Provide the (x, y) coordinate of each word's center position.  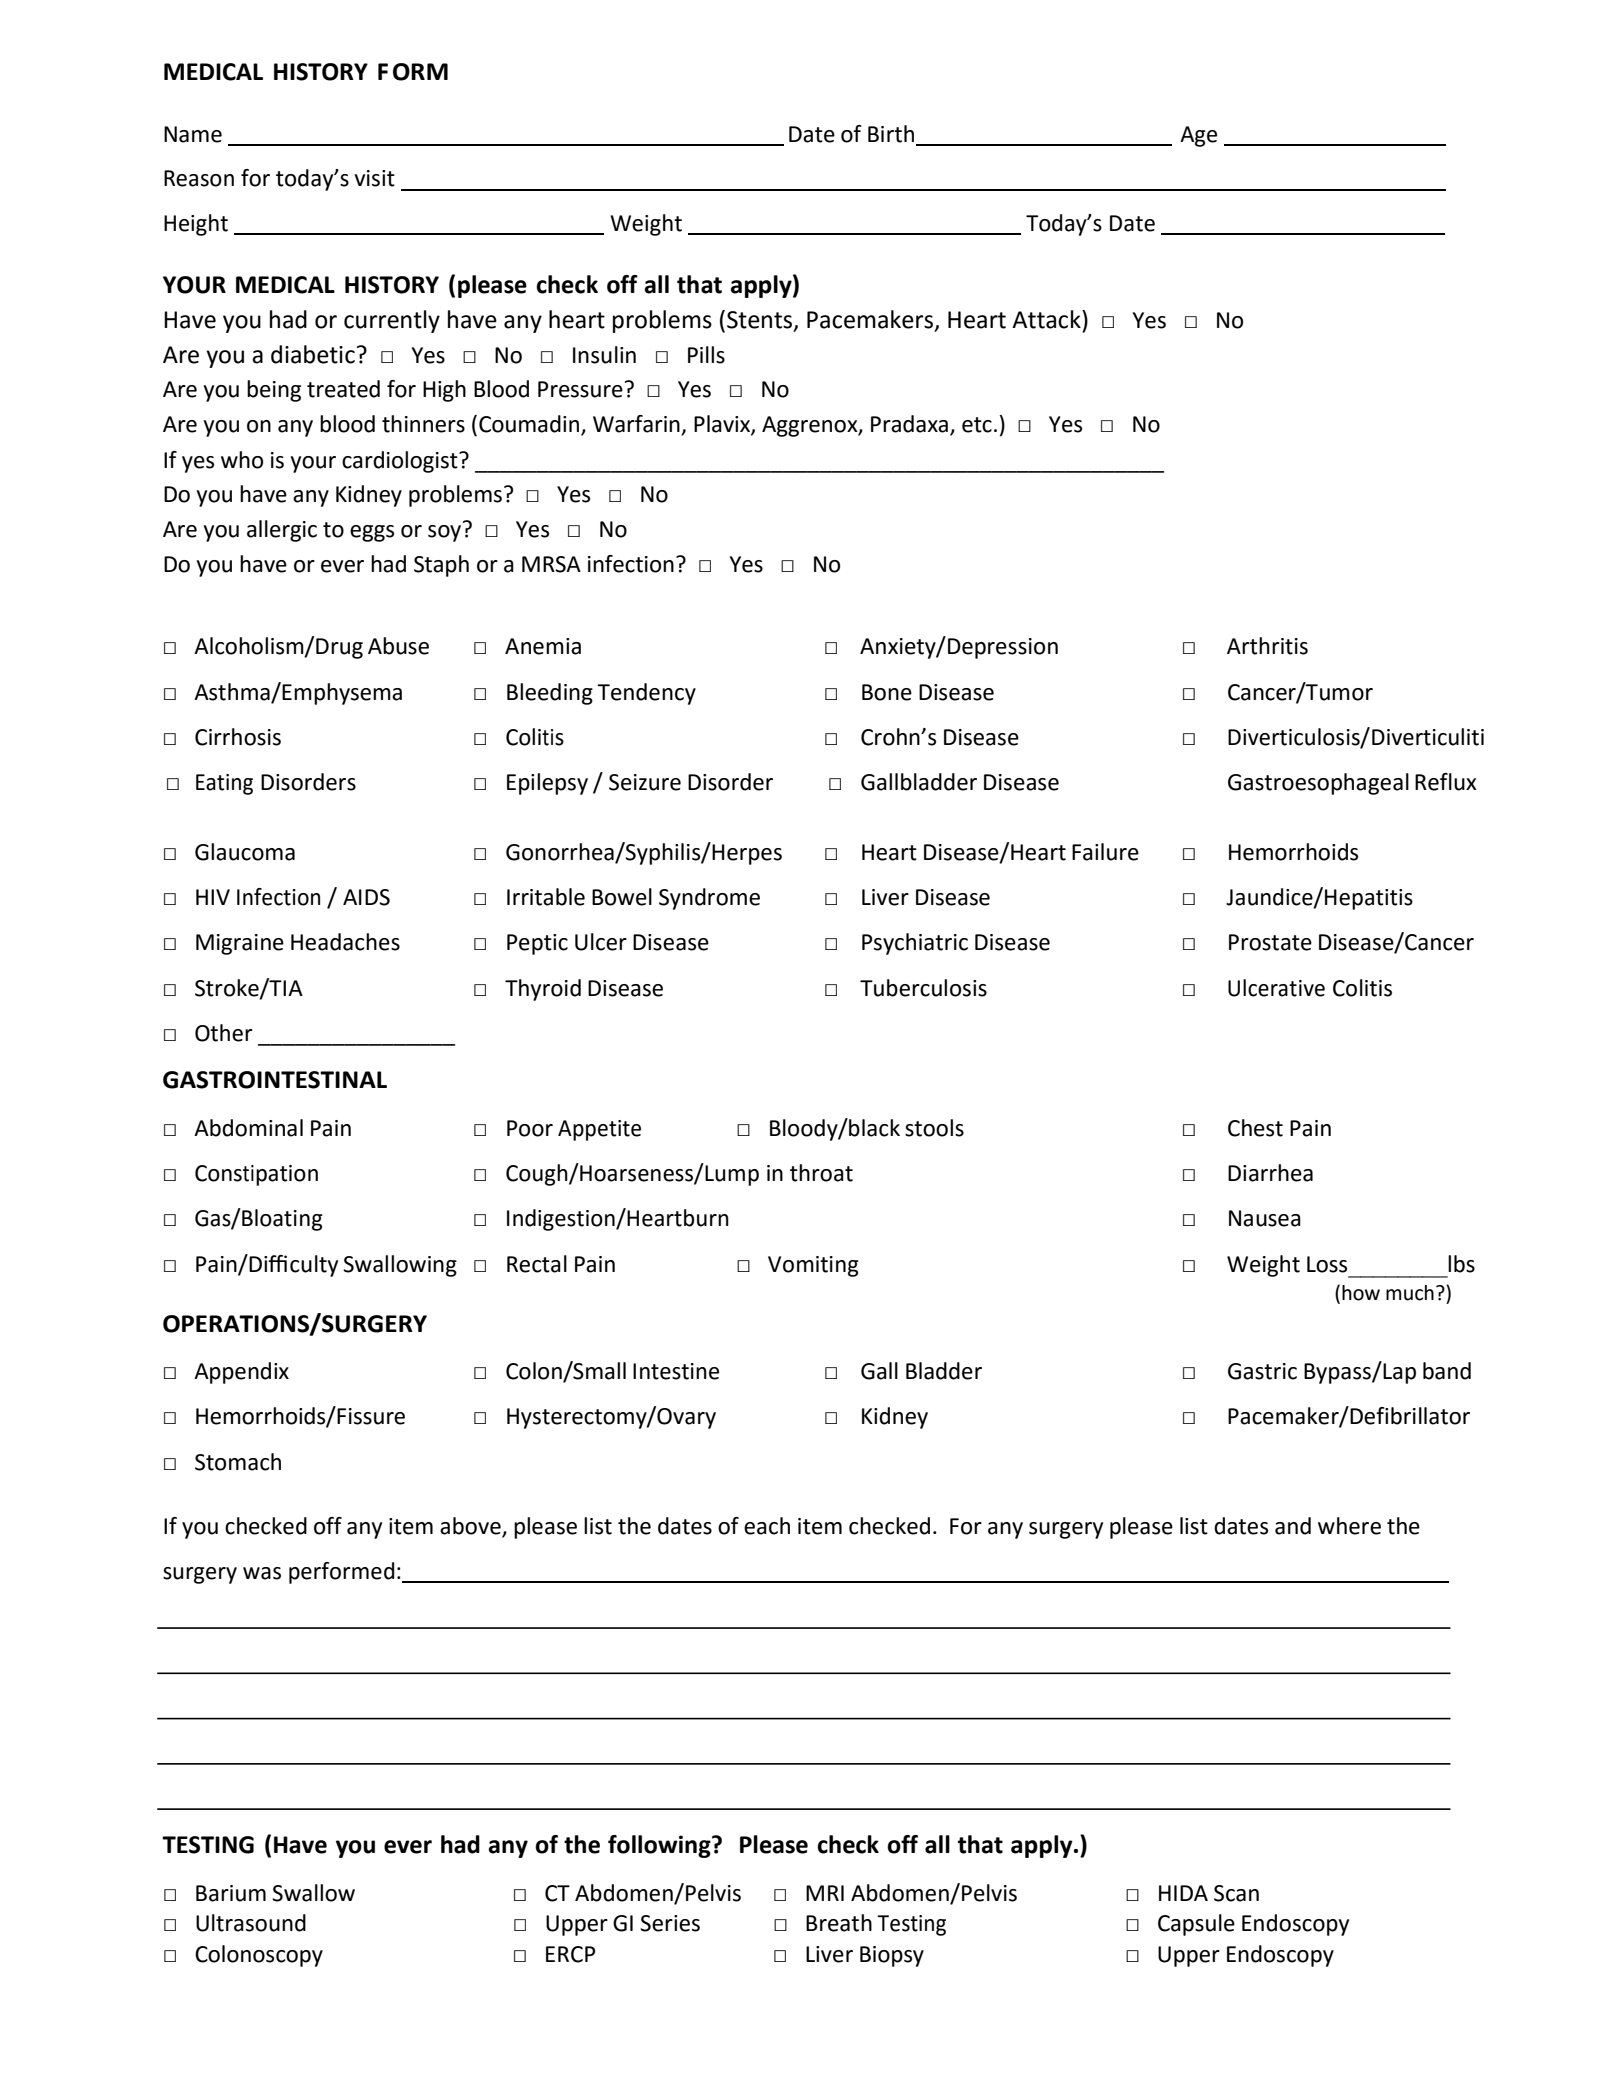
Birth (891, 134)
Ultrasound (251, 1923)
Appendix (241, 1373)
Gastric (1262, 1371)
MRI (825, 1893)
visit (374, 178)
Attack (1047, 319)
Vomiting (813, 1266)
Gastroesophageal (1318, 784)
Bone (887, 692)
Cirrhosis (238, 737)
